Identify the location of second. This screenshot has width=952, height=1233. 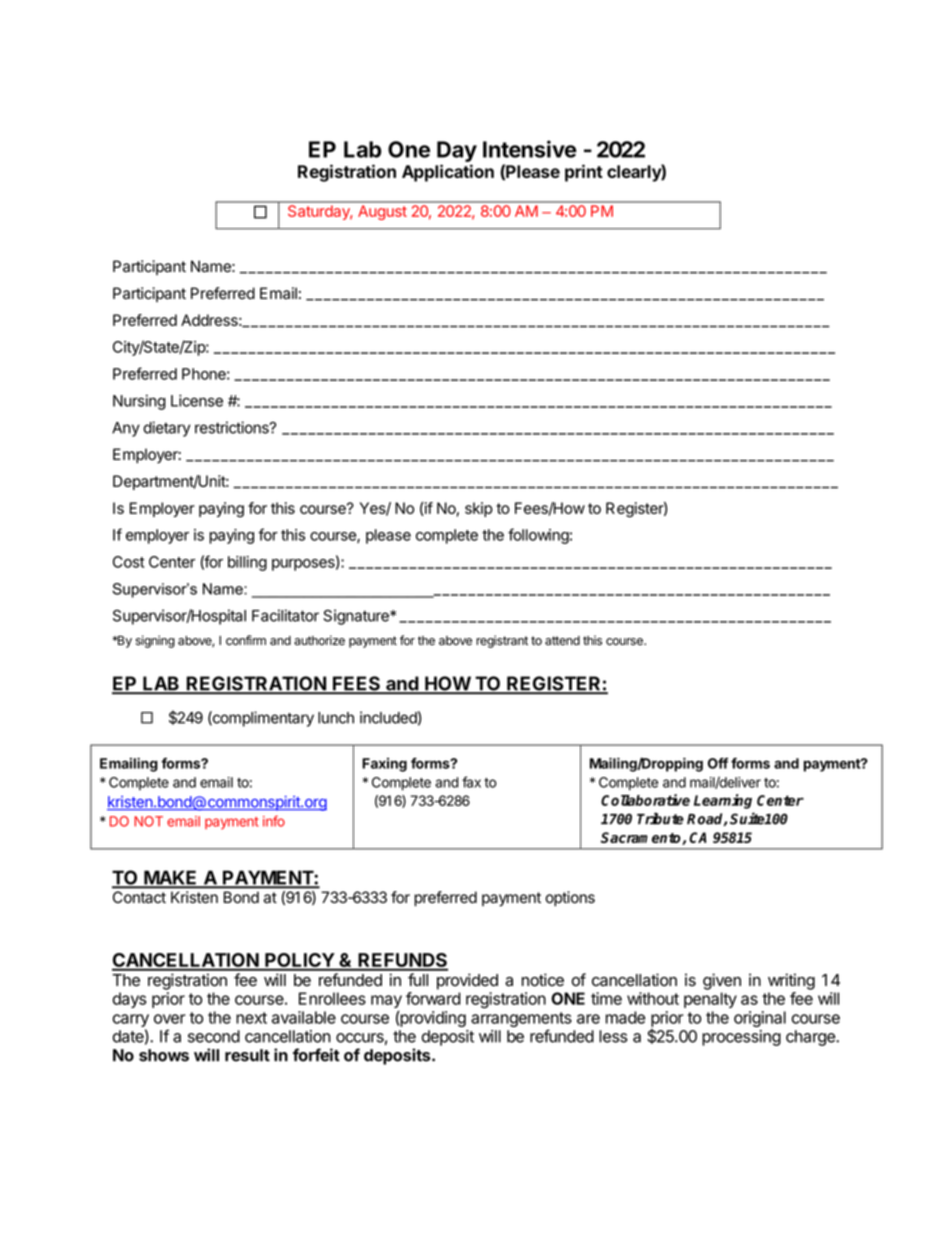
(214, 1036).
